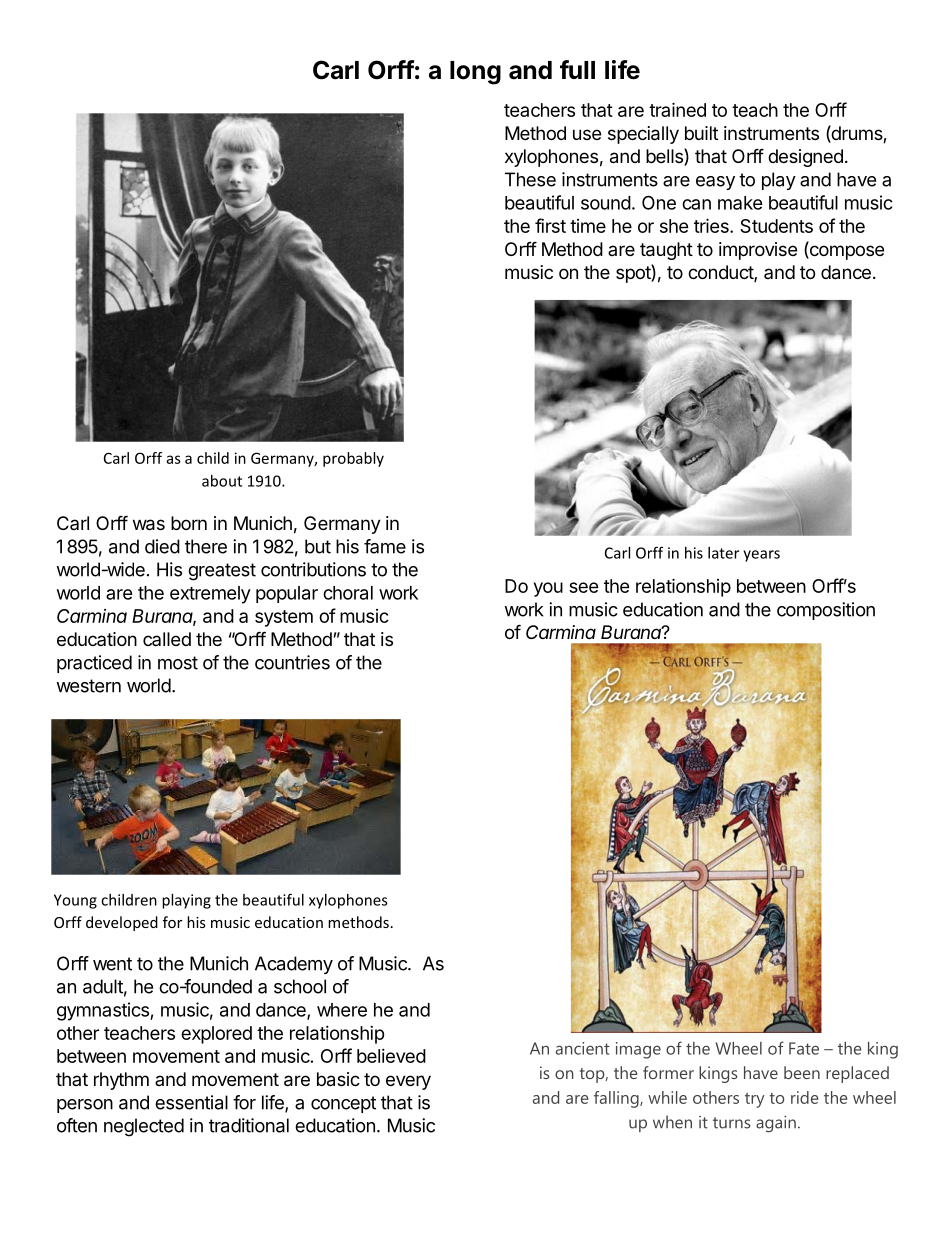 The height and width of the screenshot is (1233, 952). I want to click on years, so click(761, 556).
